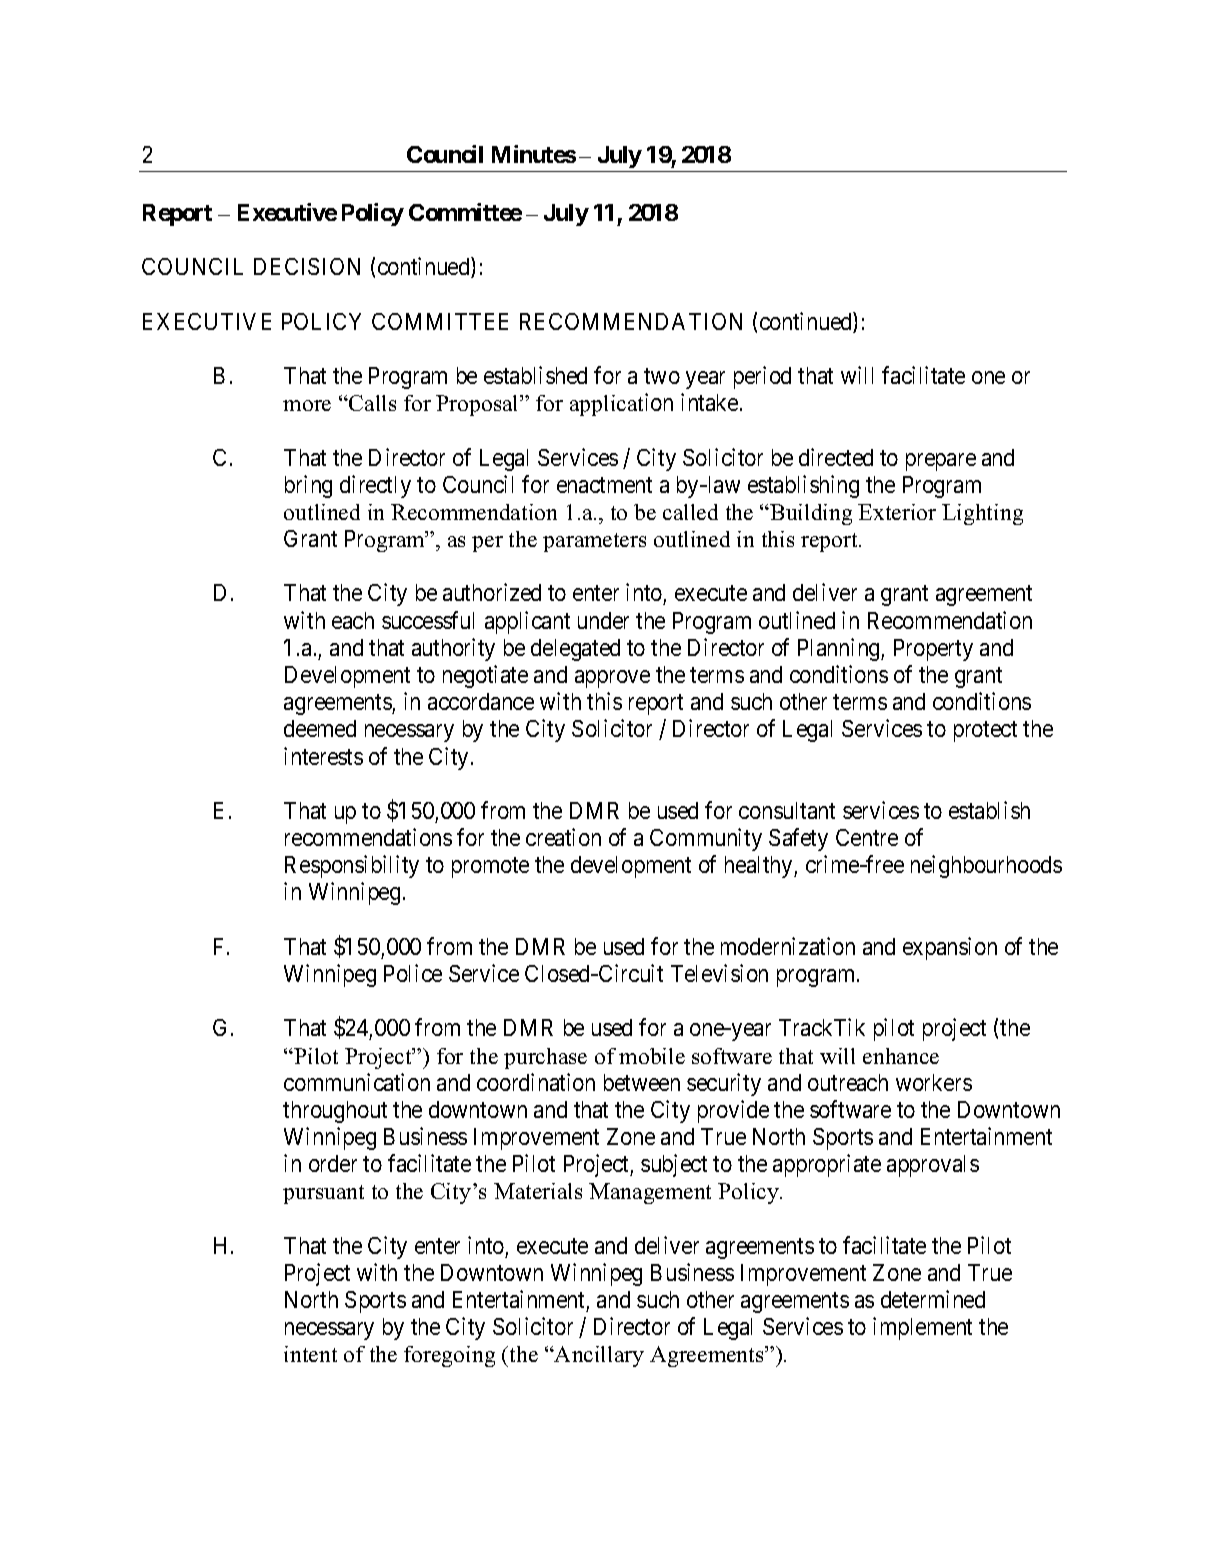 The height and width of the screenshot is (1560, 1206). What do you see at coordinates (357, 1082) in the screenshot?
I see `communication` at bounding box center [357, 1082].
